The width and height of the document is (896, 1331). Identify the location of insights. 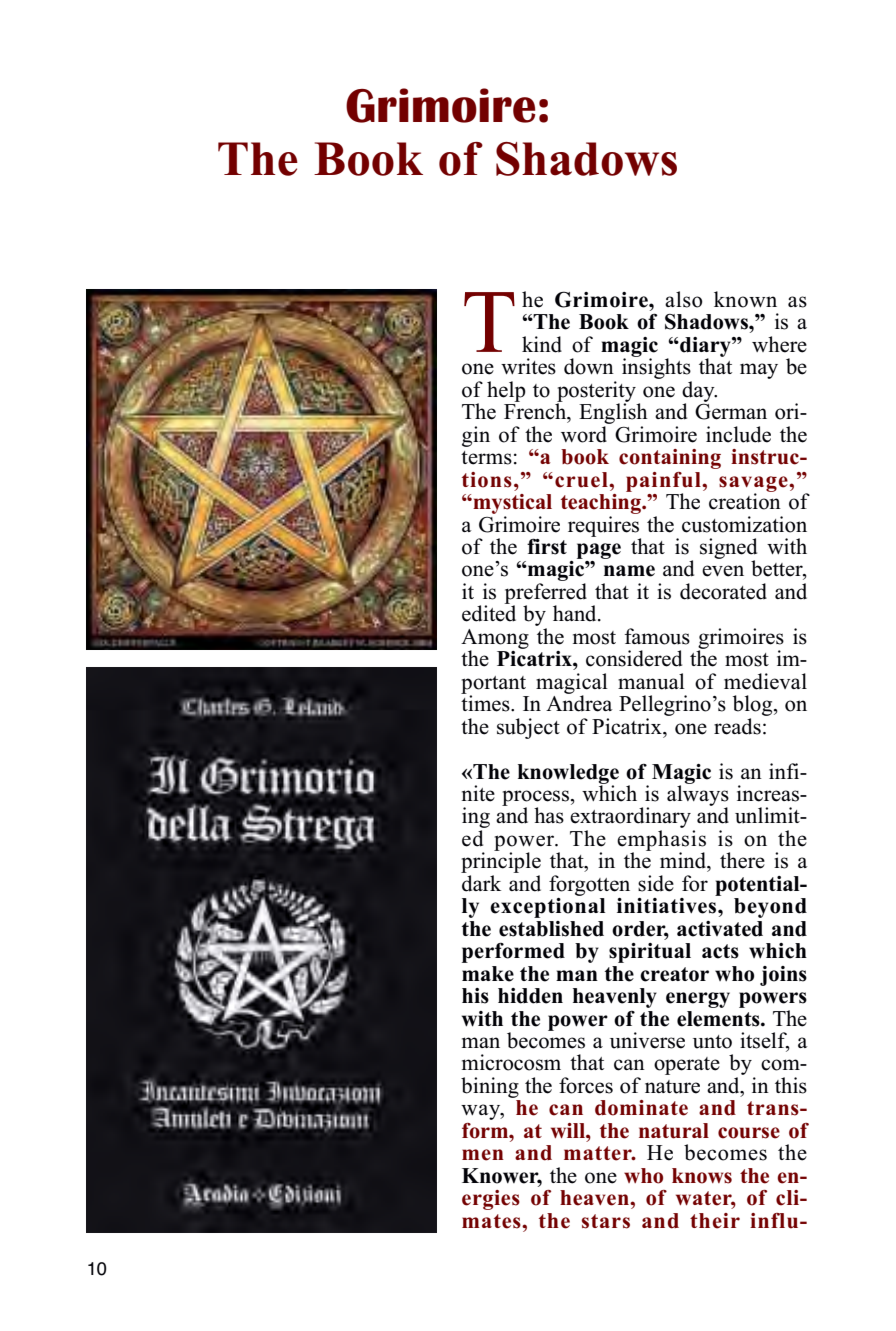
(657, 369).
